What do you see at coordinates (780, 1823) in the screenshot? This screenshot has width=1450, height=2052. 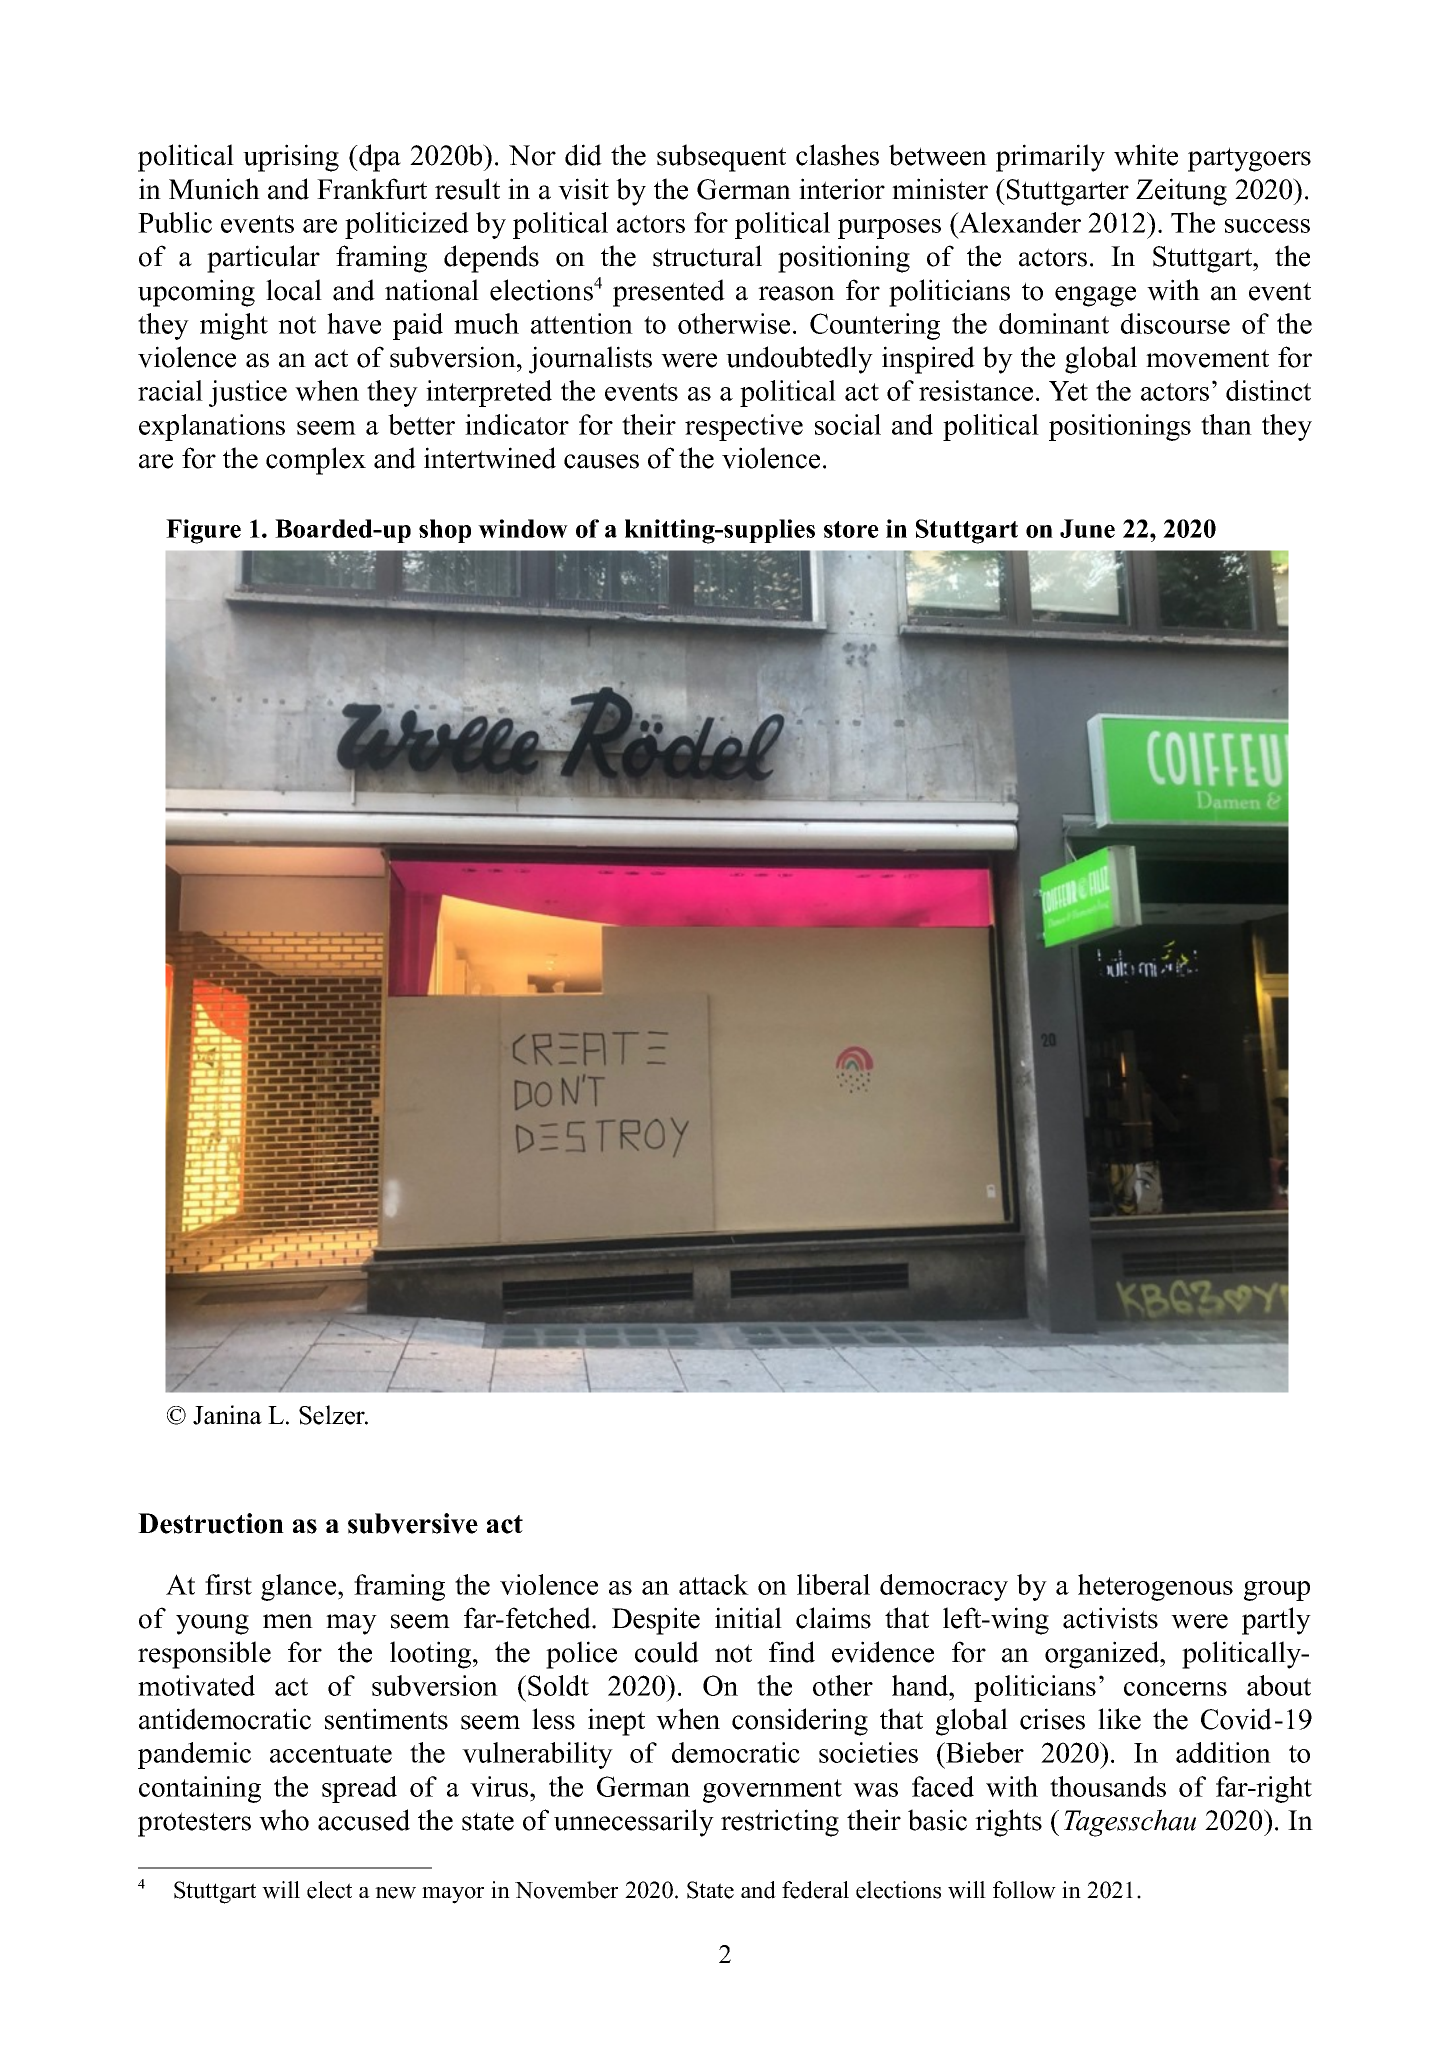 I see `restricting` at bounding box center [780, 1823].
